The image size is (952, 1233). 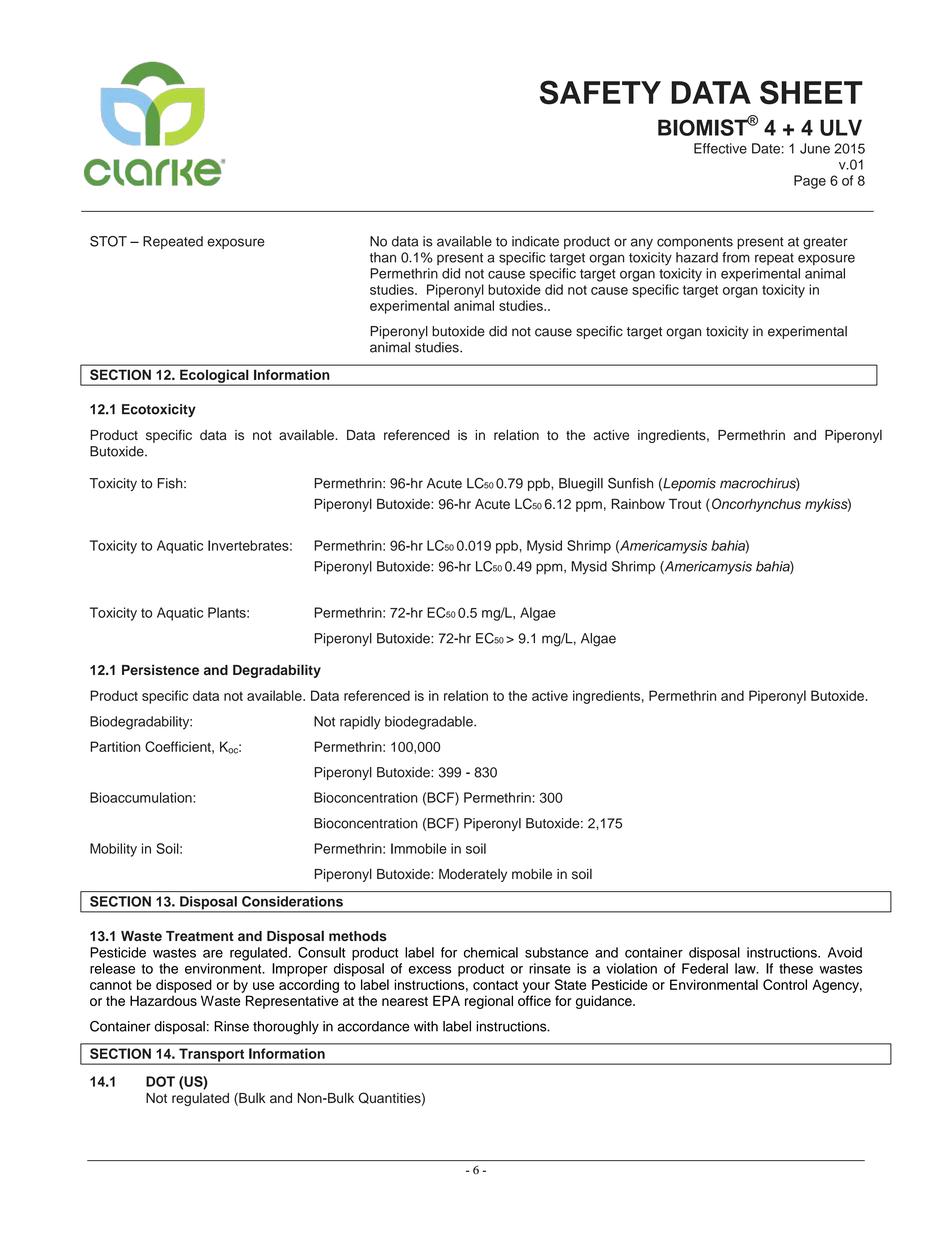 I want to click on Persistence, so click(x=160, y=670).
